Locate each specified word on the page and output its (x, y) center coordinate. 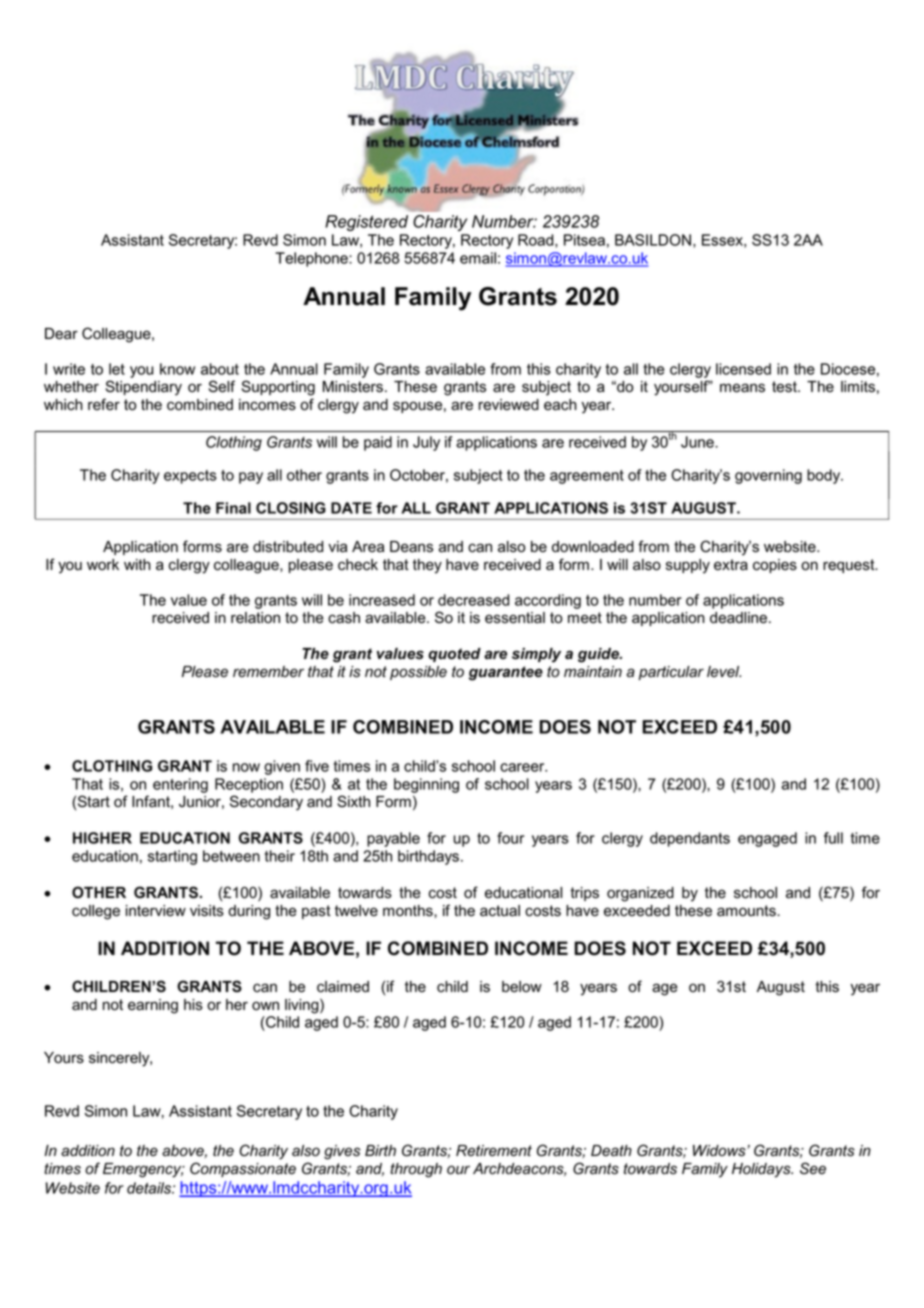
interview (156, 911)
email (478, 258)
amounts (747, 911)
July (426, 443)
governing (768, 476)
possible (418, 673)
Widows (720, 1151)
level (724, 672)
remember (268, 672)
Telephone (312, 259)
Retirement (494, 1151)
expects (190, 477)
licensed (743, 369)
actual (500, 911)
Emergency (143, 1170)
